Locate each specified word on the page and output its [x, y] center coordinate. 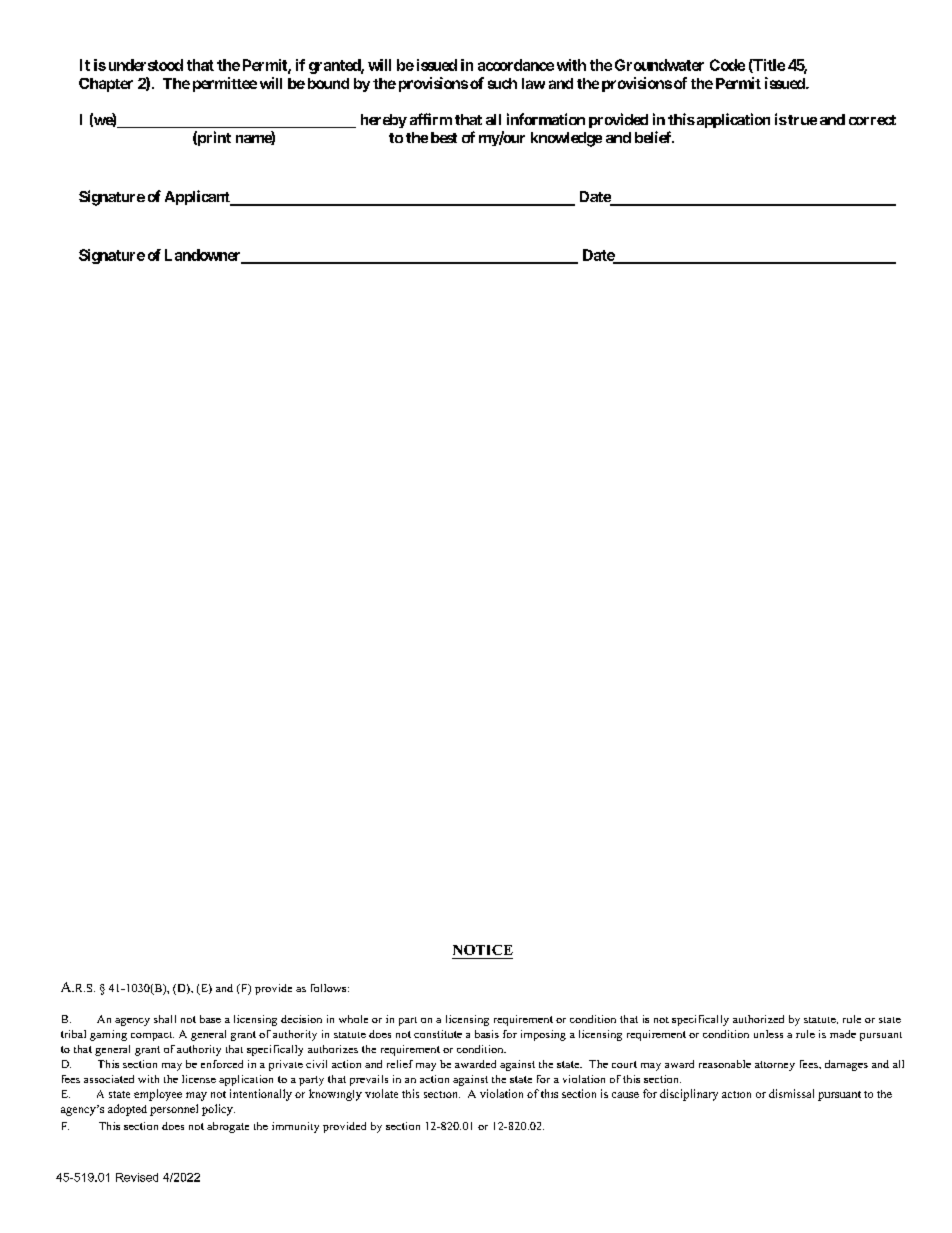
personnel [174, 1110]
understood [144, 65]
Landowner [204, 256]
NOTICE [483, 950]
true [801, 120]
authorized [758, 1019]
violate [381, 1093]
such [502, 83]
